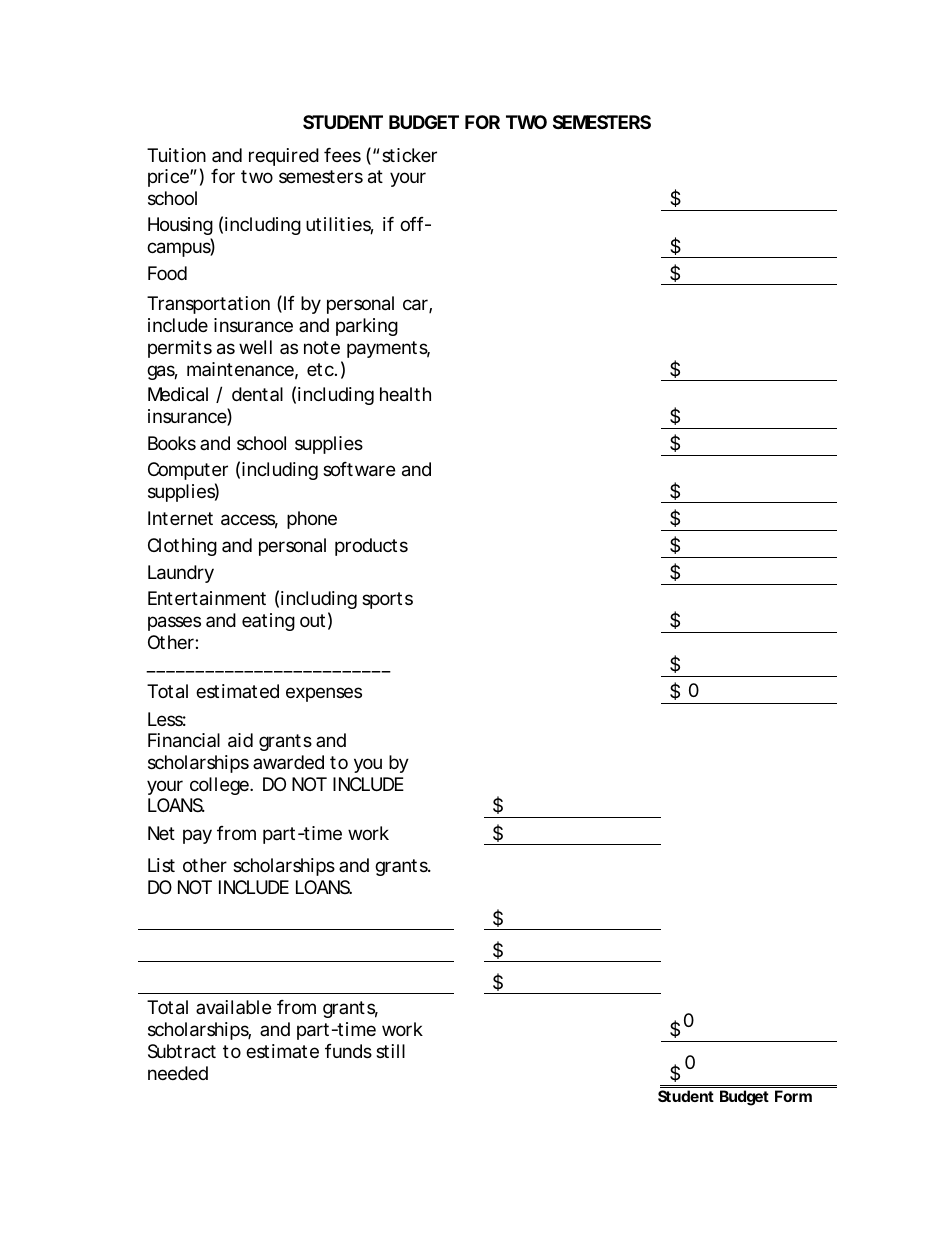  What do you see at coordinates (793, 1096) in the screenshot?
I see `Form` at bounding box center [793, 1096].
